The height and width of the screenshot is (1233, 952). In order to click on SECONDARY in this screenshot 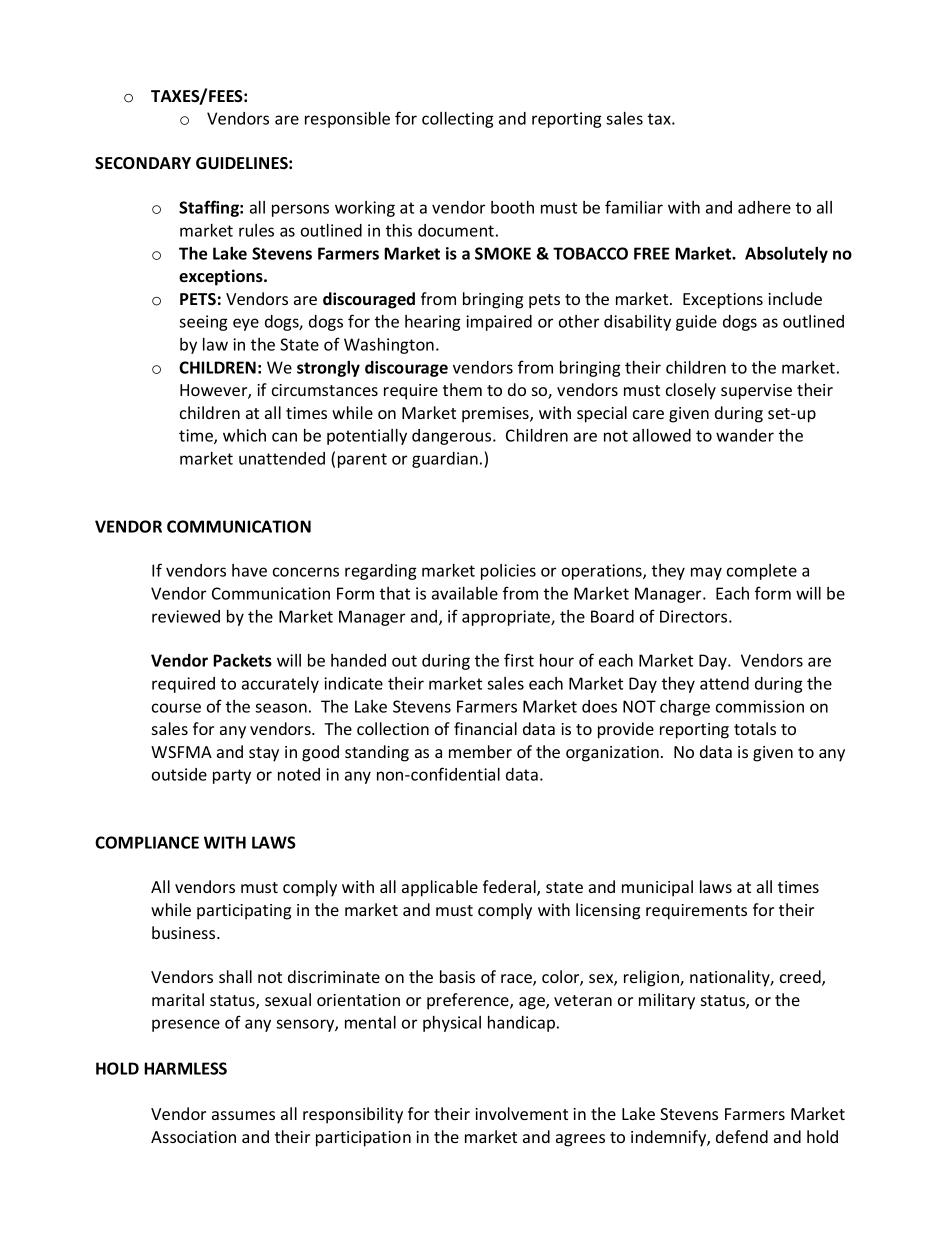, I will do `click(143, 163)`.
